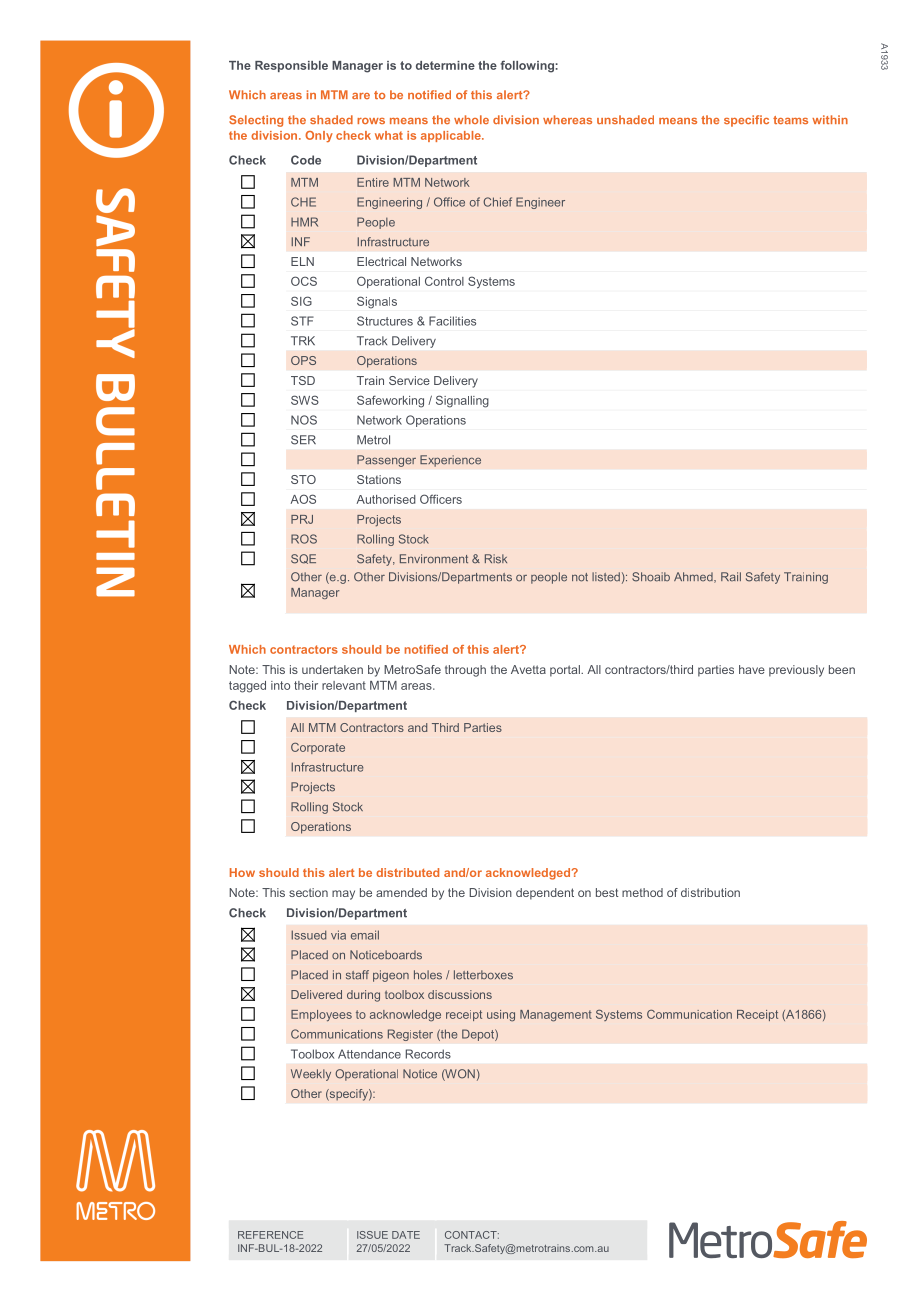  Describe the element at coordinates (567, 119) in the document. I see `whereas` at that location.
